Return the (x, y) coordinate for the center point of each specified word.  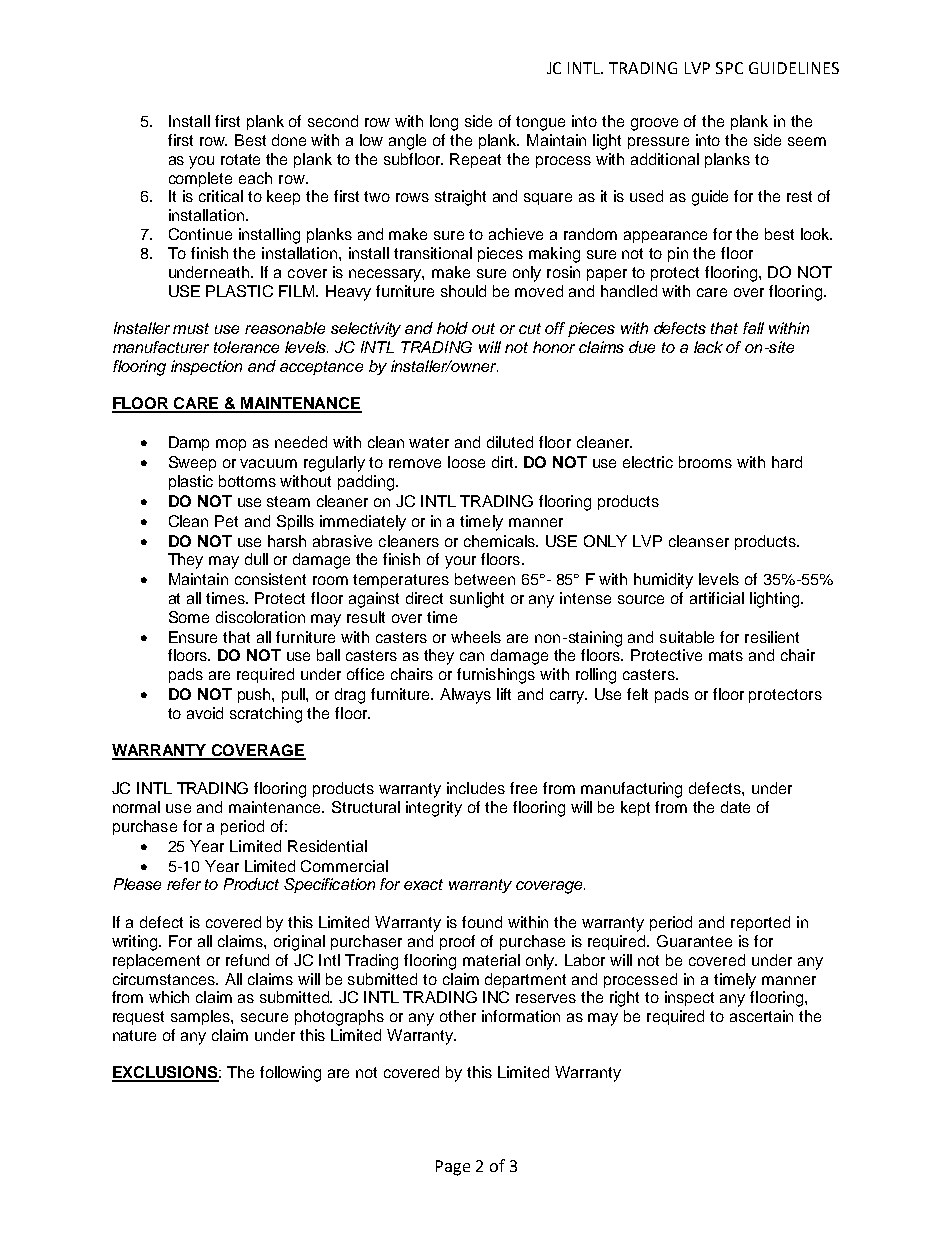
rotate (240, 159)
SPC (729, 68)
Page (453, 1168)
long (444, 123)
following (290, 1074)
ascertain (761, 1016)
